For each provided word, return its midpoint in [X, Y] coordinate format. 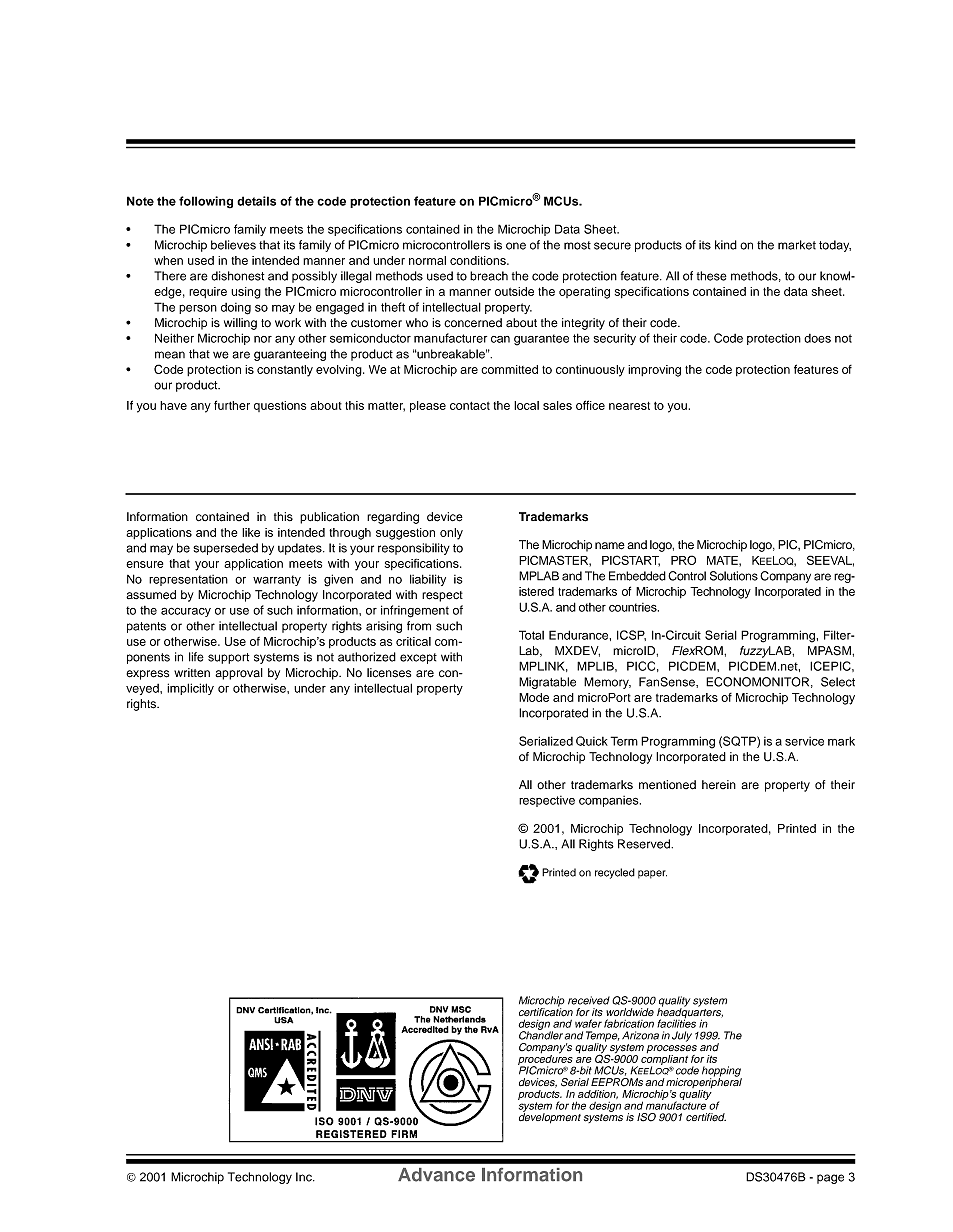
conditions [479, 260]
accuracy [186, 612]
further [232, 405]
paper [652, 874]
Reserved [645, 844]
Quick [592, 741]
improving [654, 371]
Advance [436, 1175]
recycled [615, 873]
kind [726, 245]
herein [719, 784]
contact [470, 406]
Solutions [734, 576]
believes [233, 245]
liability [428, 580]
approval [239, 674]
